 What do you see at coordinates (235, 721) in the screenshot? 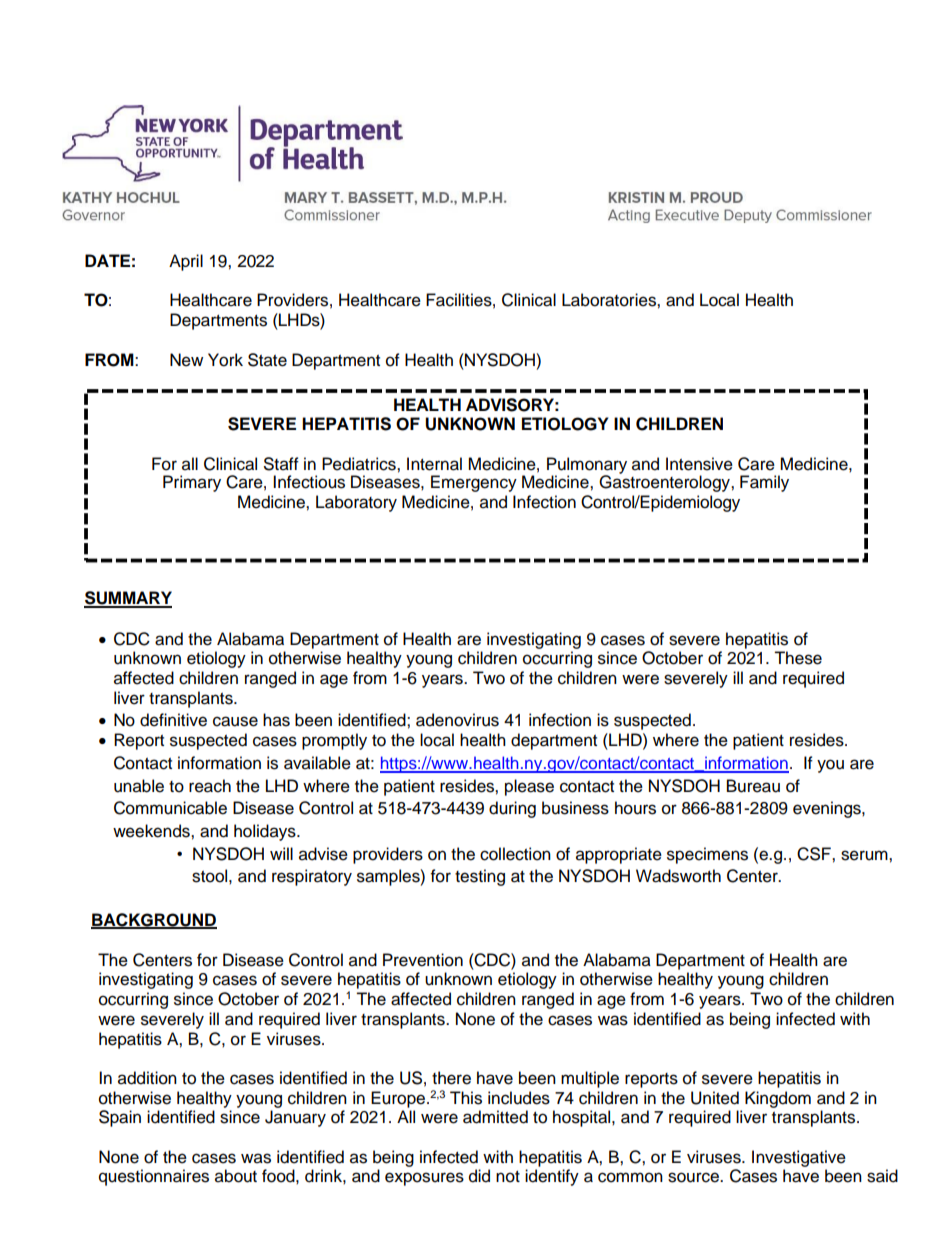
I see `cause` at bounding box center [235, 721].
